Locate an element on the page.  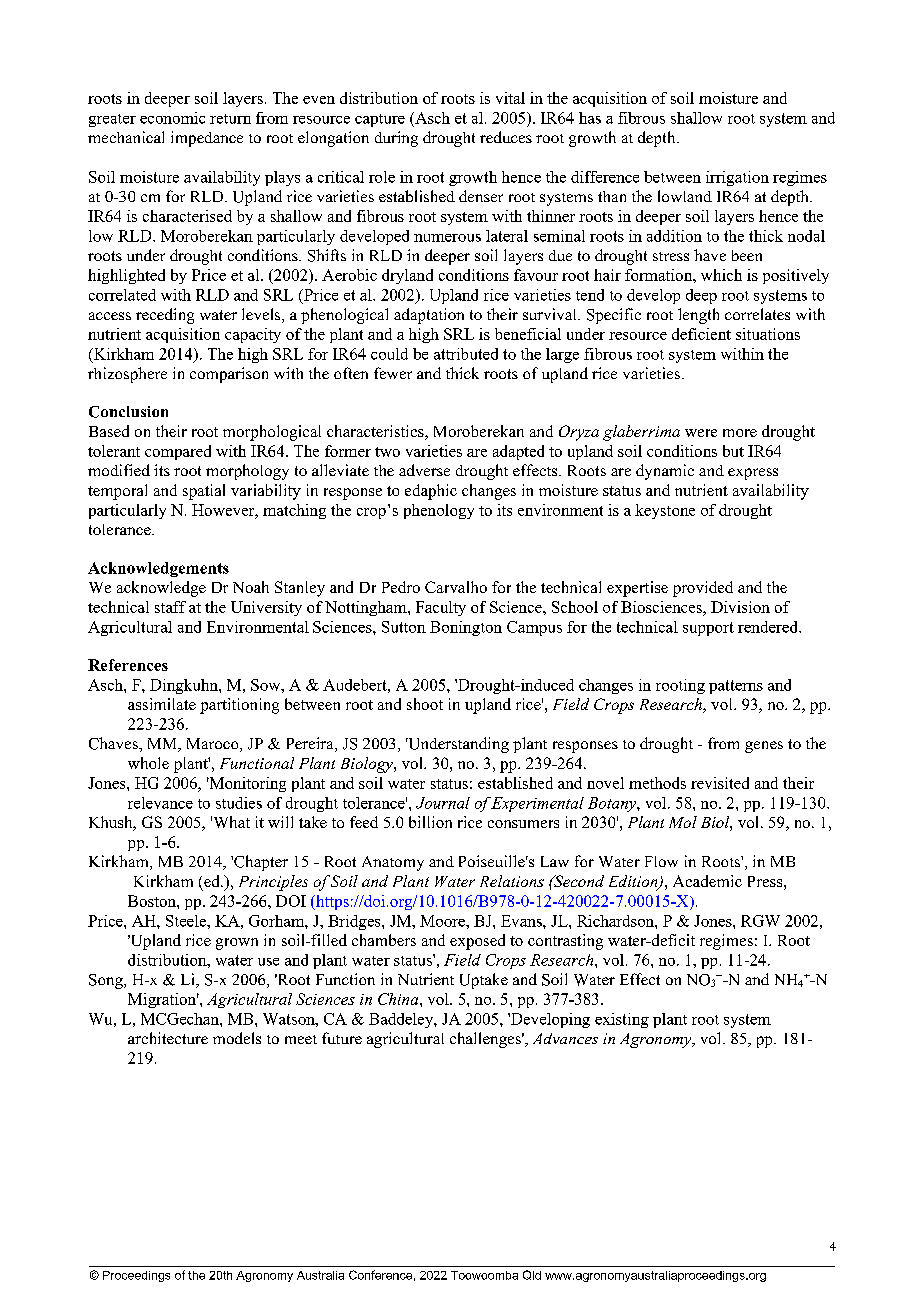
spatial is located at coordinates (204, 492).
